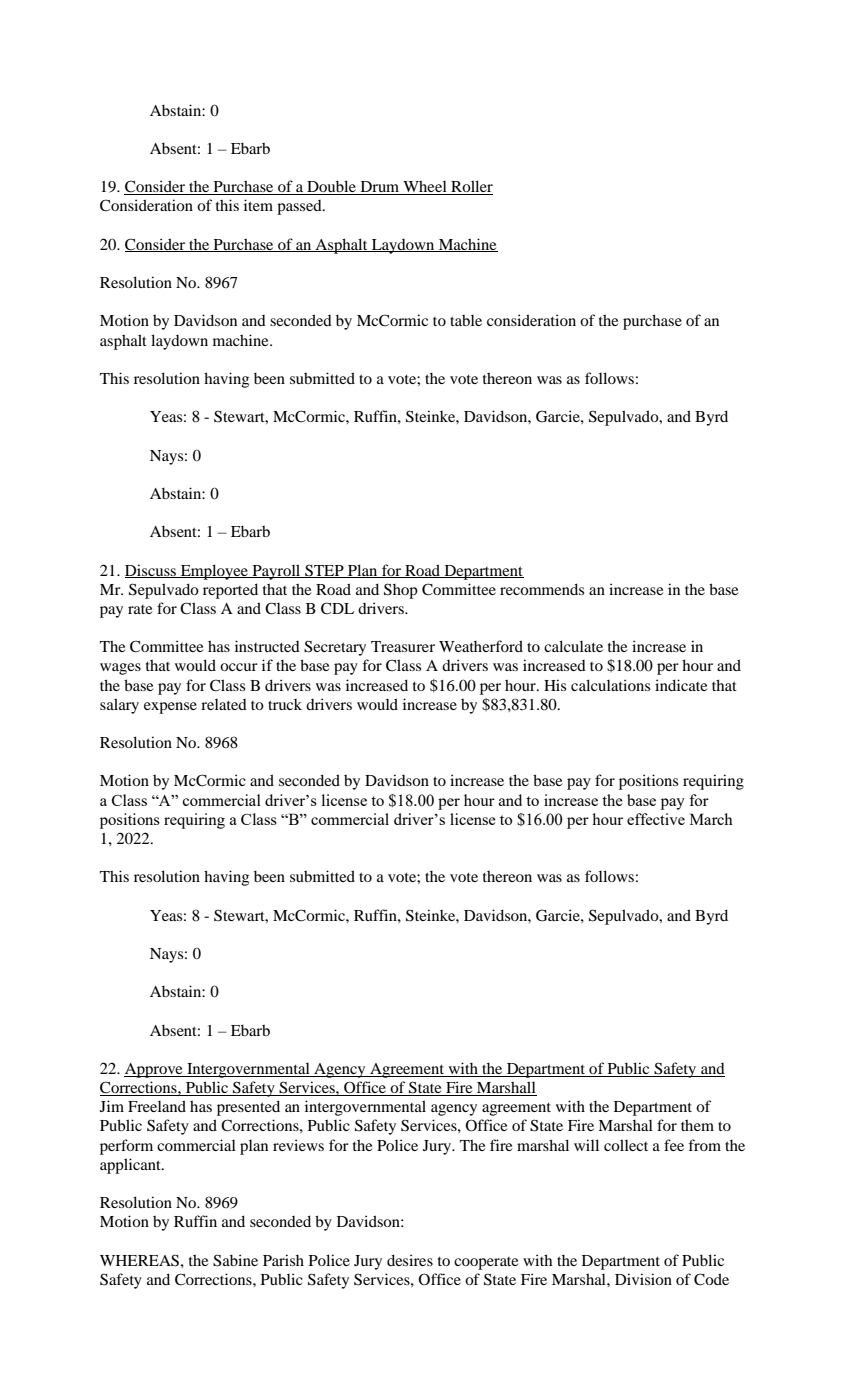 The width and height of the image is (849, 1400). What do you see at coordinates (403, 646) in the image?
I see `Treasurer` at bounding box center [403, 646].
